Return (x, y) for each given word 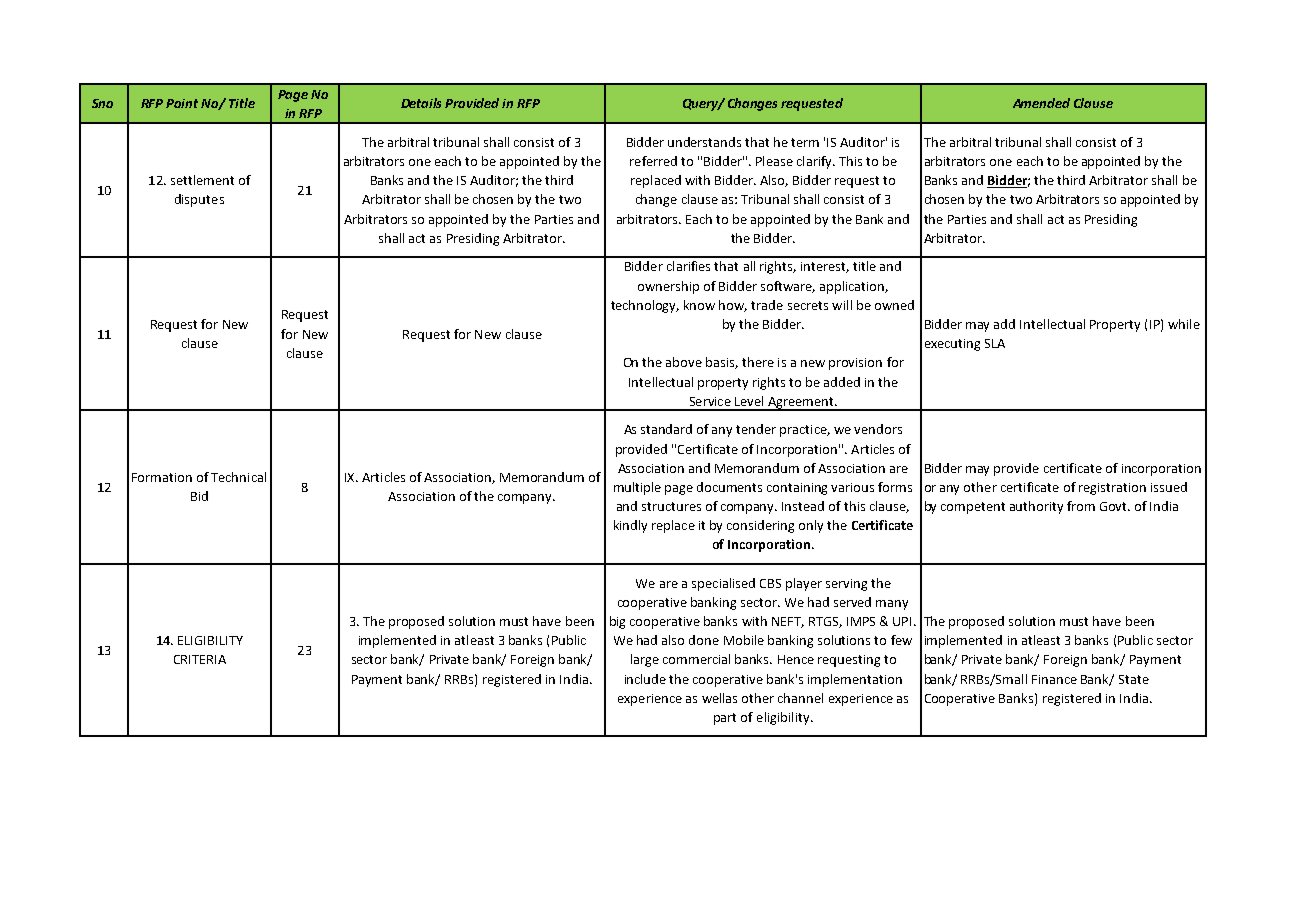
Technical (238, 477)
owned (894, 305)
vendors (878, 429)
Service (710, 401)
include (645, 679)
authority (1036, 507)
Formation (162, 477)
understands (704, 142)
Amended (1041, 103)
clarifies (688, 266)
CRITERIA (200, 659)
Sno (102, 103)
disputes (199, 200)
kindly (630, 526)
